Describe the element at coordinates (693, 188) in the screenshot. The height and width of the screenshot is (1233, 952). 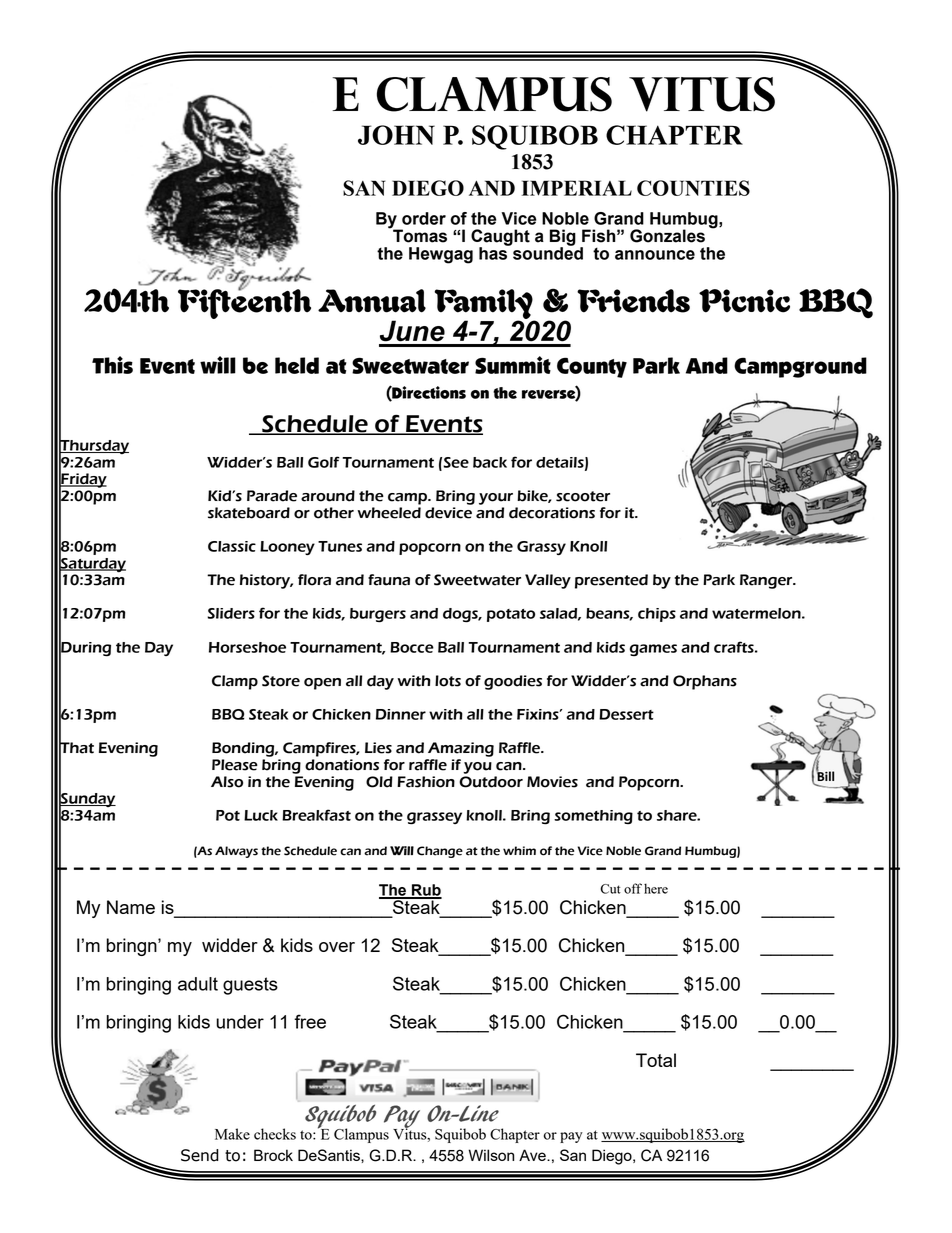
I see `COUNTIES` at that location.
